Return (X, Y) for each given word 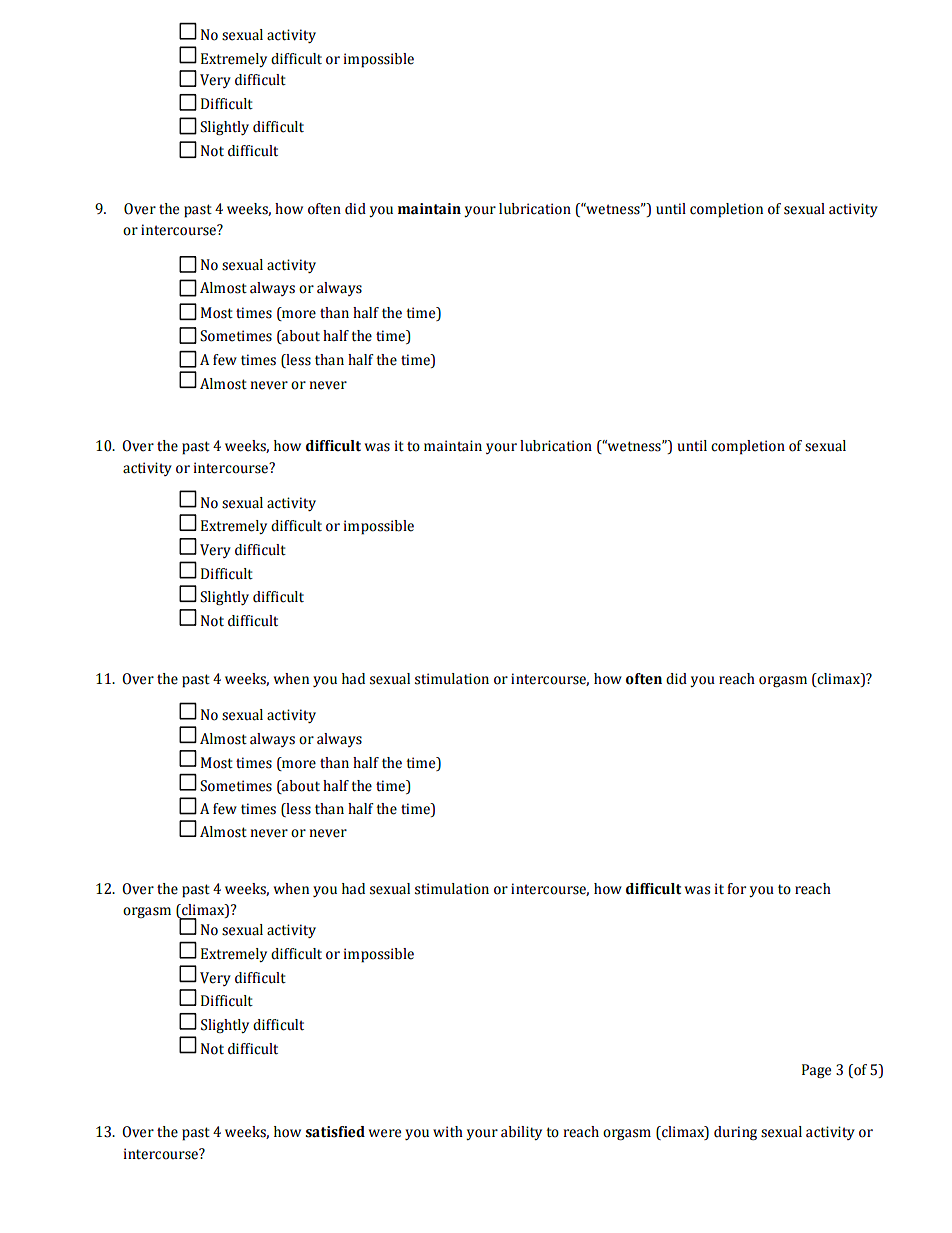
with (448, 1132)
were (385, 1133)
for (736, 889)
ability (521, 1133)
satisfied (335, 1132)
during (735, 1133)
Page (816, 1071)
